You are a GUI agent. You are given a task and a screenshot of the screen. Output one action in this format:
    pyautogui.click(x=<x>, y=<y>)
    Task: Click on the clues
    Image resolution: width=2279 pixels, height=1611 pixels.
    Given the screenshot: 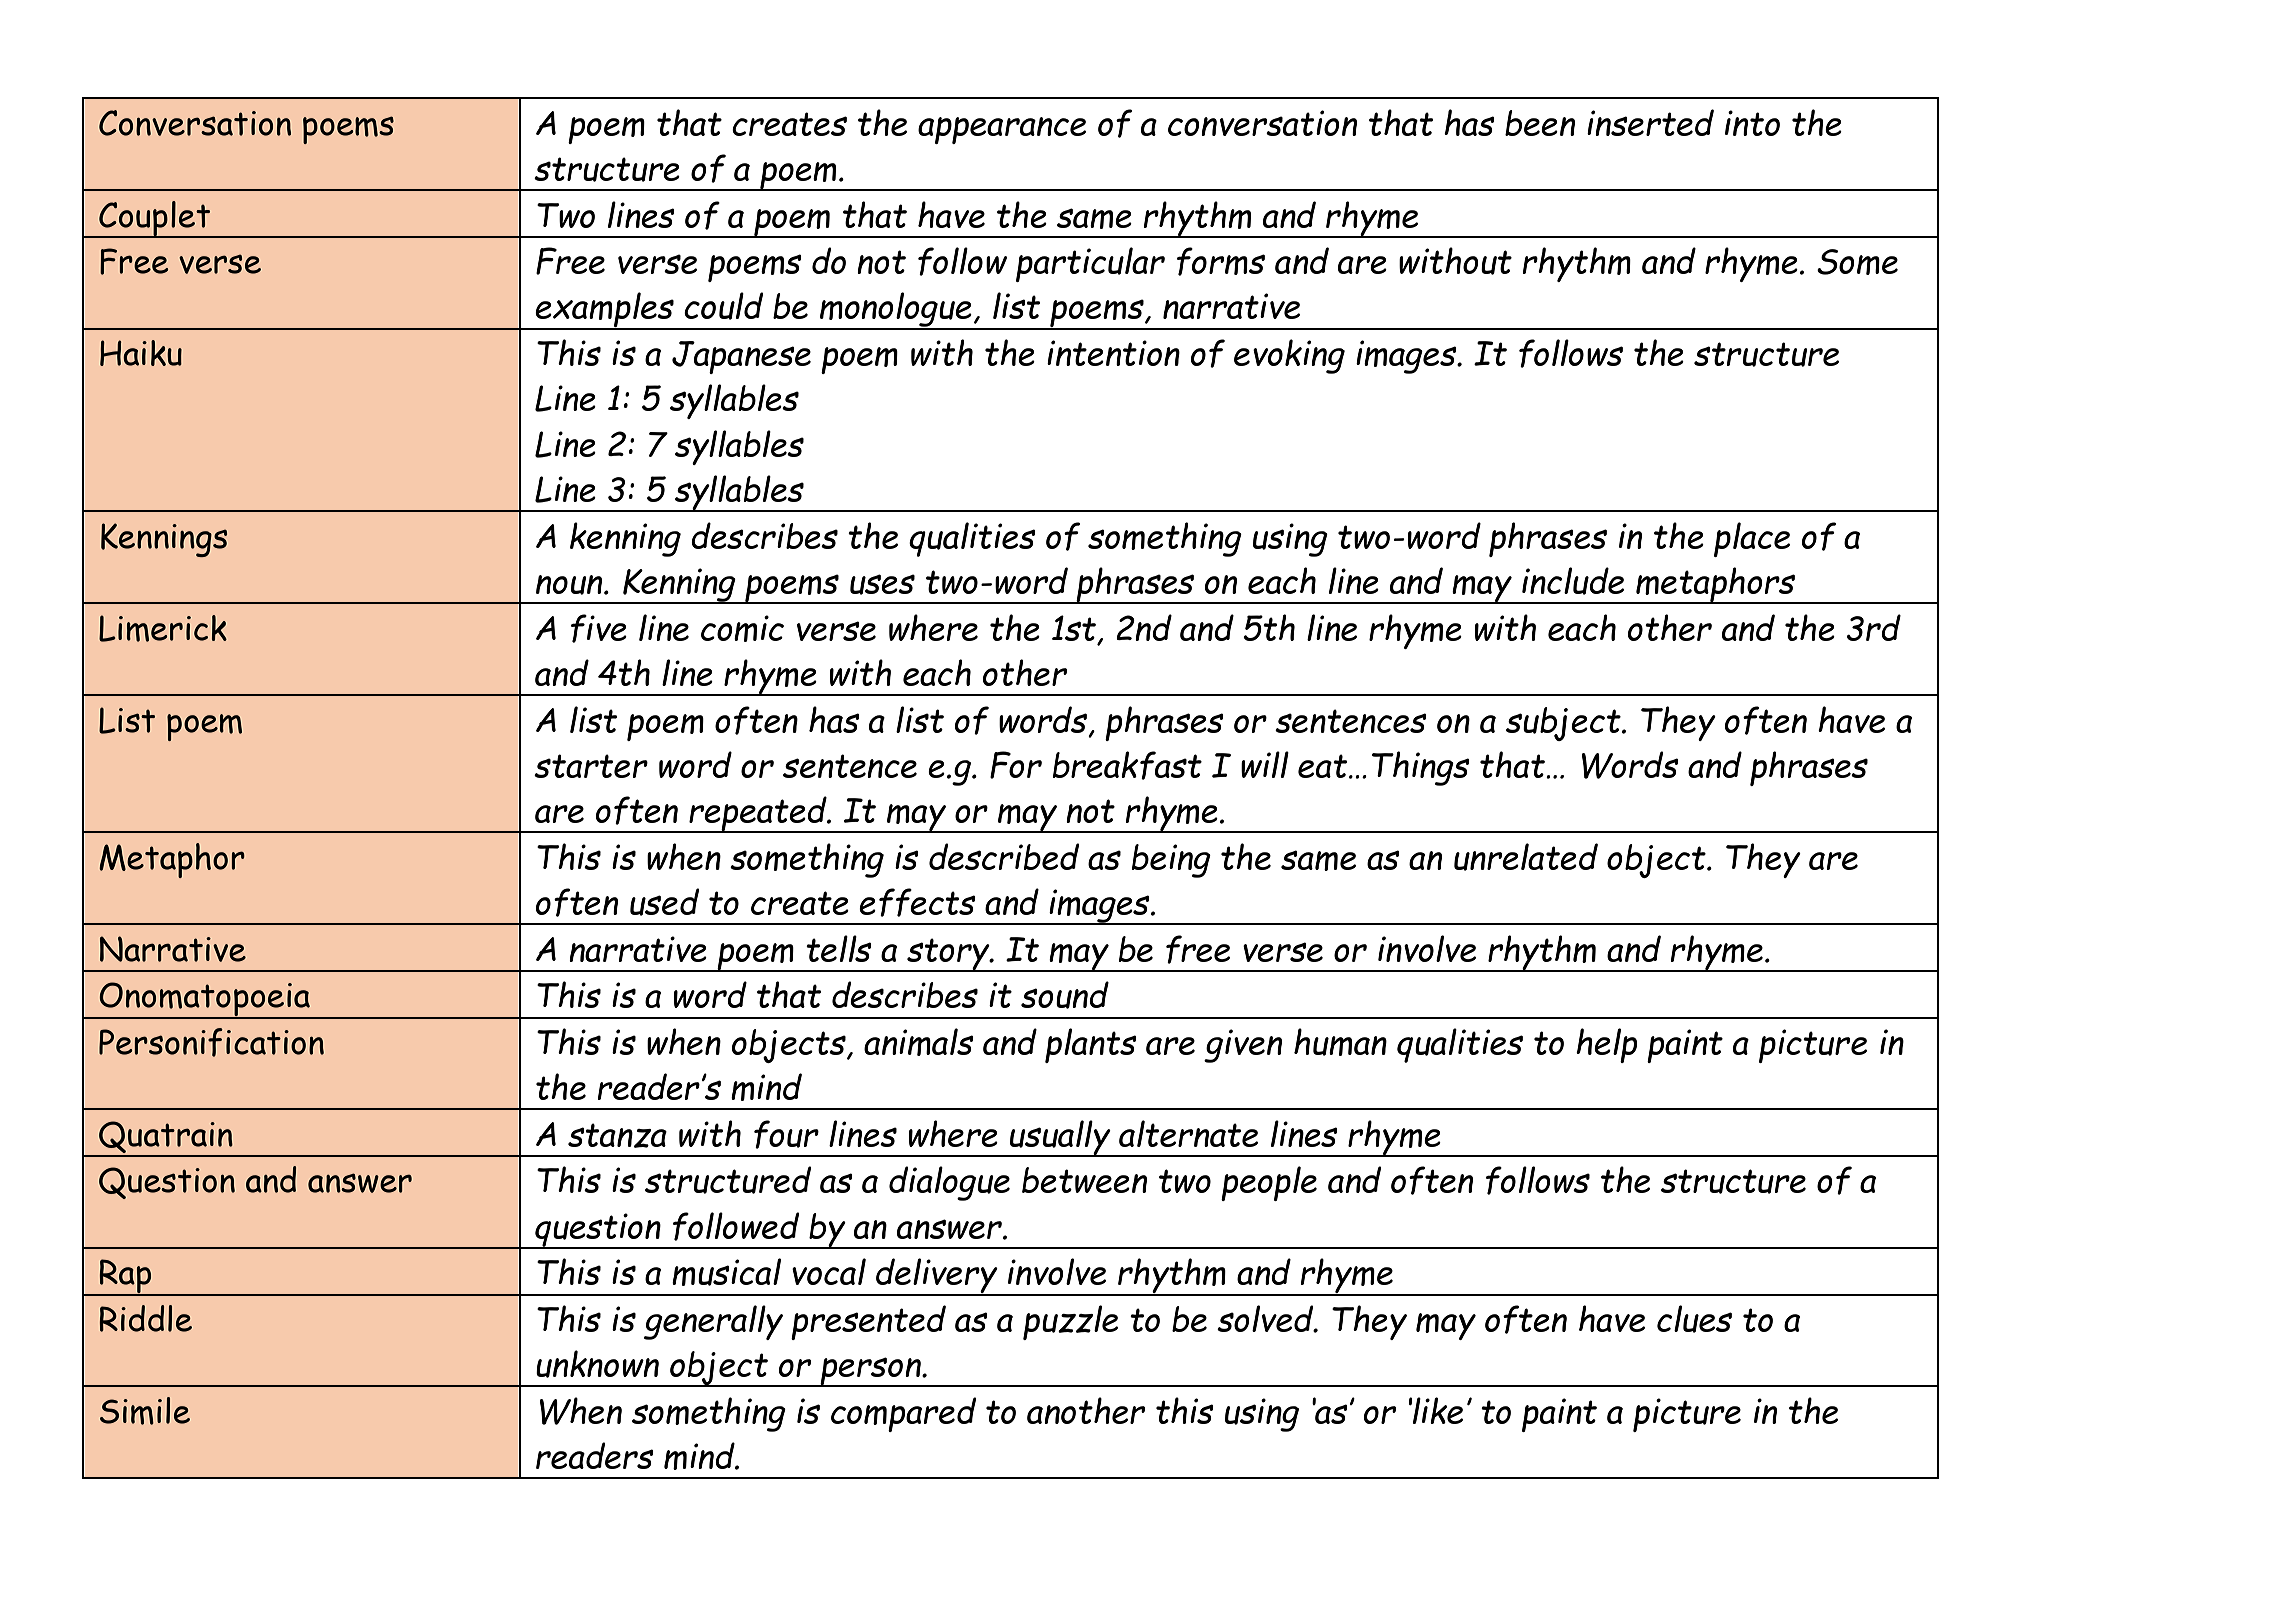 What is the action you would take?
    pyautogui.click(x=1694, y=1319)
